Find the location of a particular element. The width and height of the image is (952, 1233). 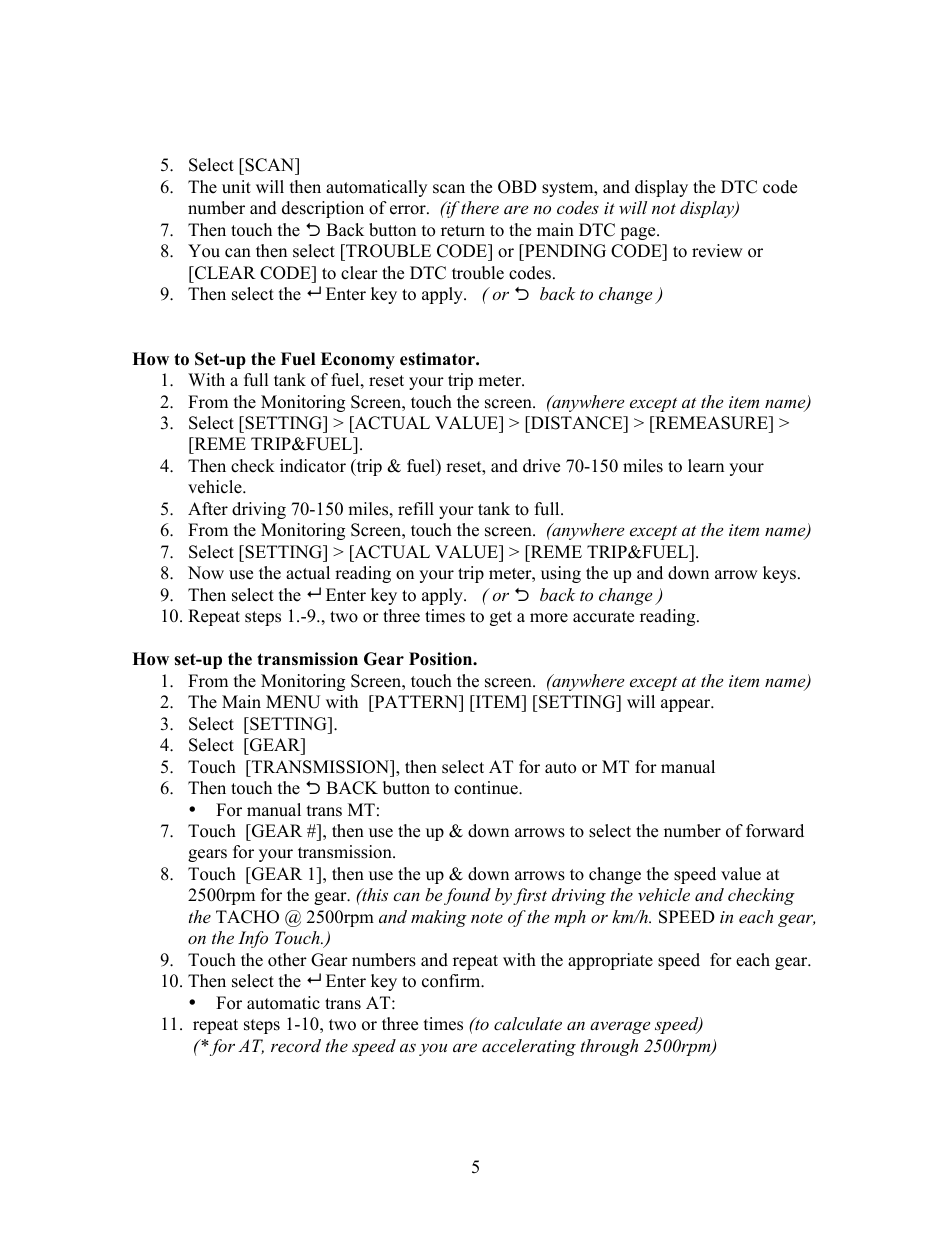

record is located at coordinates (296, 1045).
